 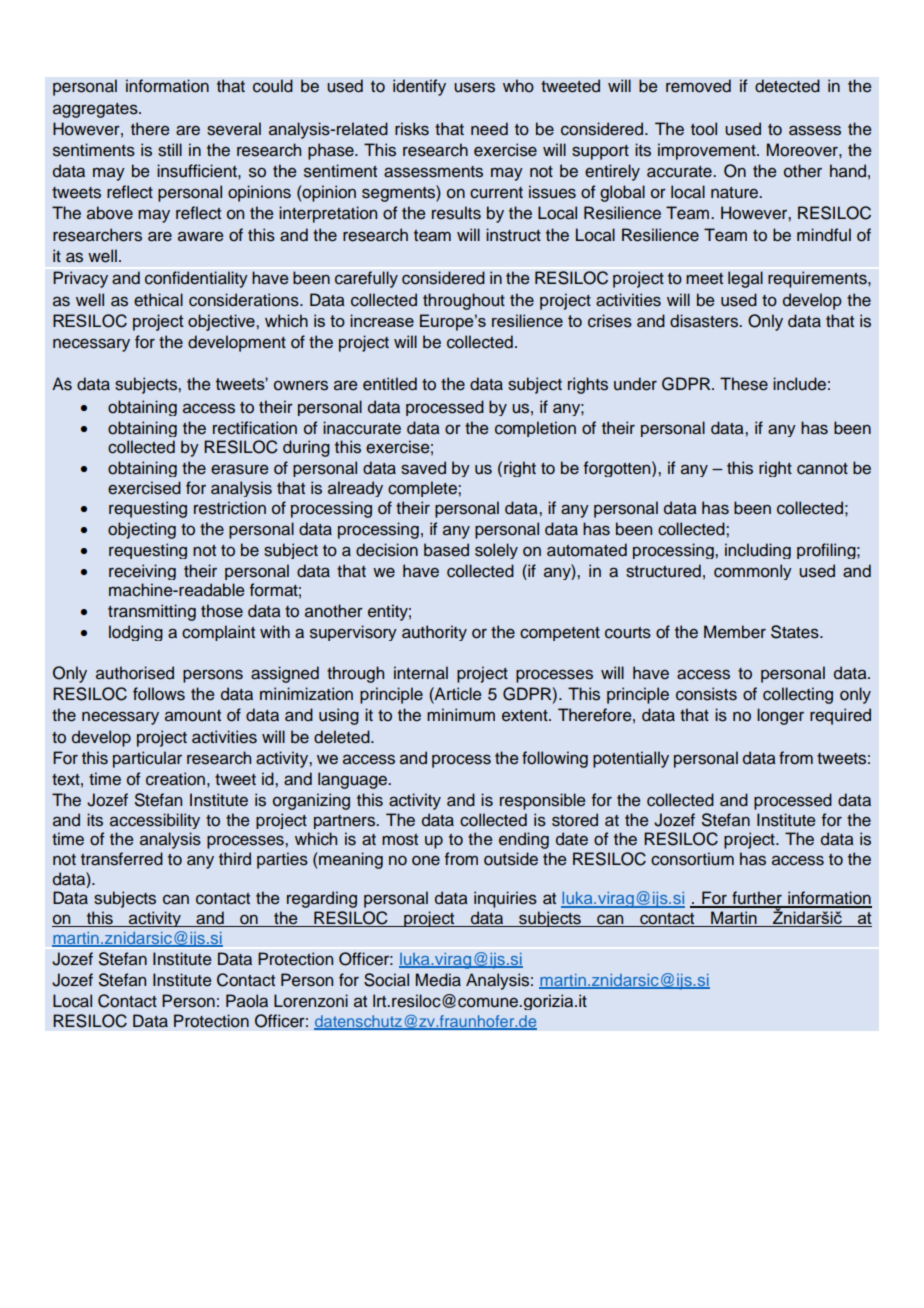 What do you see at coordinates (744, 384) in the page?
I see `These` at bounding box center [744, 384].
